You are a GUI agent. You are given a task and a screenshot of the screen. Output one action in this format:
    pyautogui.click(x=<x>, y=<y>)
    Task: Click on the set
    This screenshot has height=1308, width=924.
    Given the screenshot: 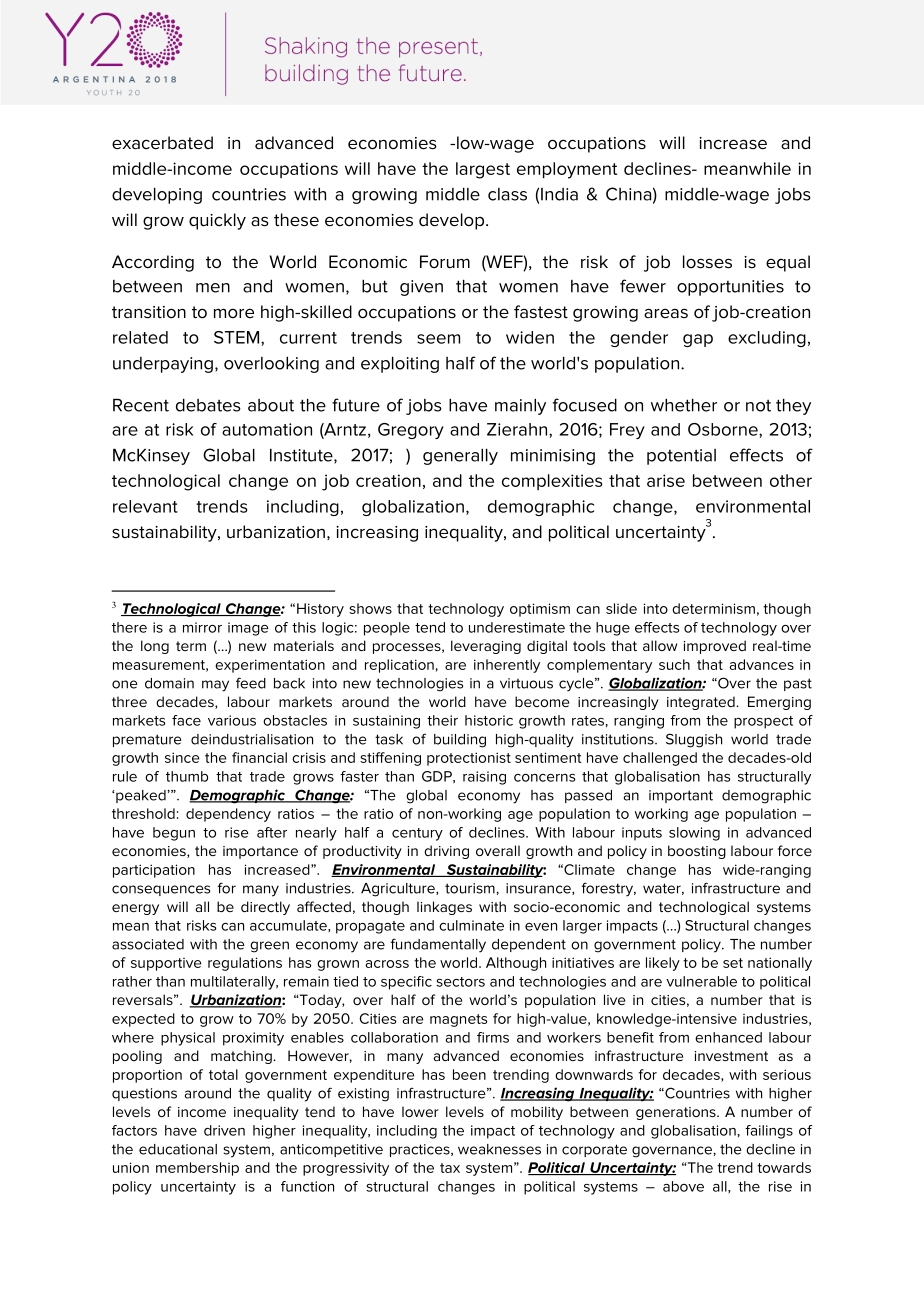 What is the action you would take?
    pyautogui.click(x=733, y=963)
